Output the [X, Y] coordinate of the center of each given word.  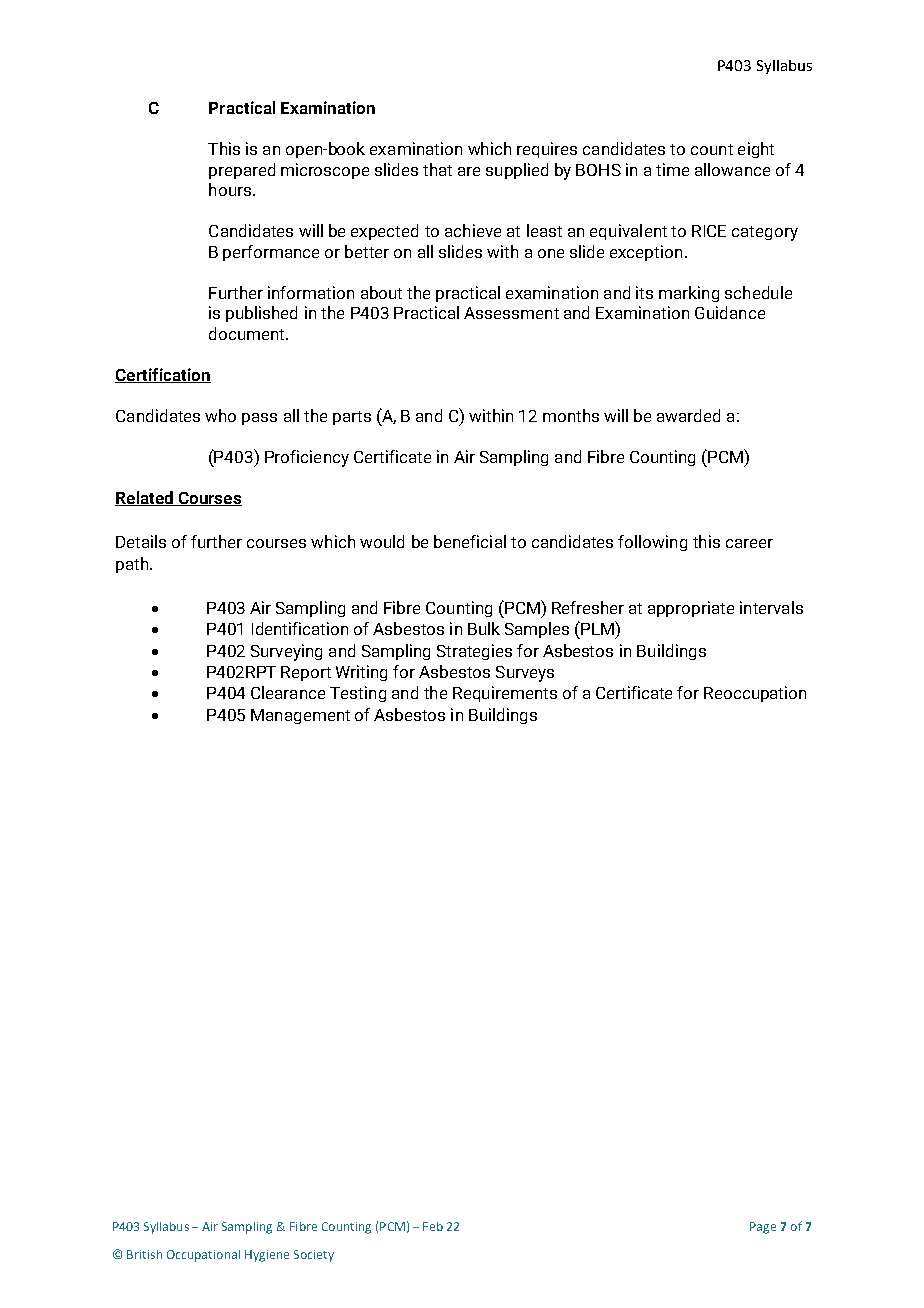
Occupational [203, 1256]
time [672, 169]
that [437, 169]
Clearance [288, 692]
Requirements [505, 694]
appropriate [691, 609]
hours [230, 189]
